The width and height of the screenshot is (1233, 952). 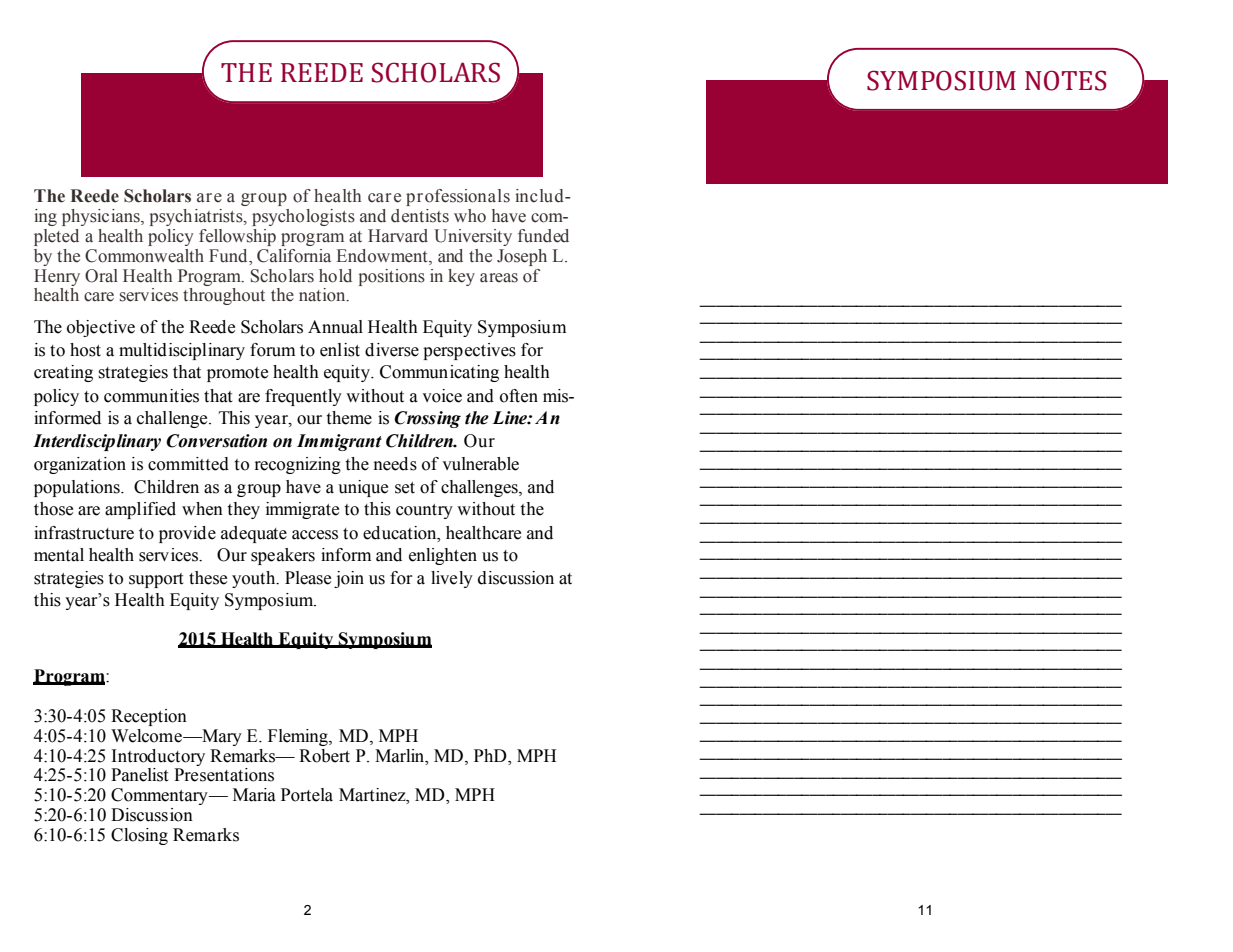 I want to click on often, so click(x=519, y=396).
